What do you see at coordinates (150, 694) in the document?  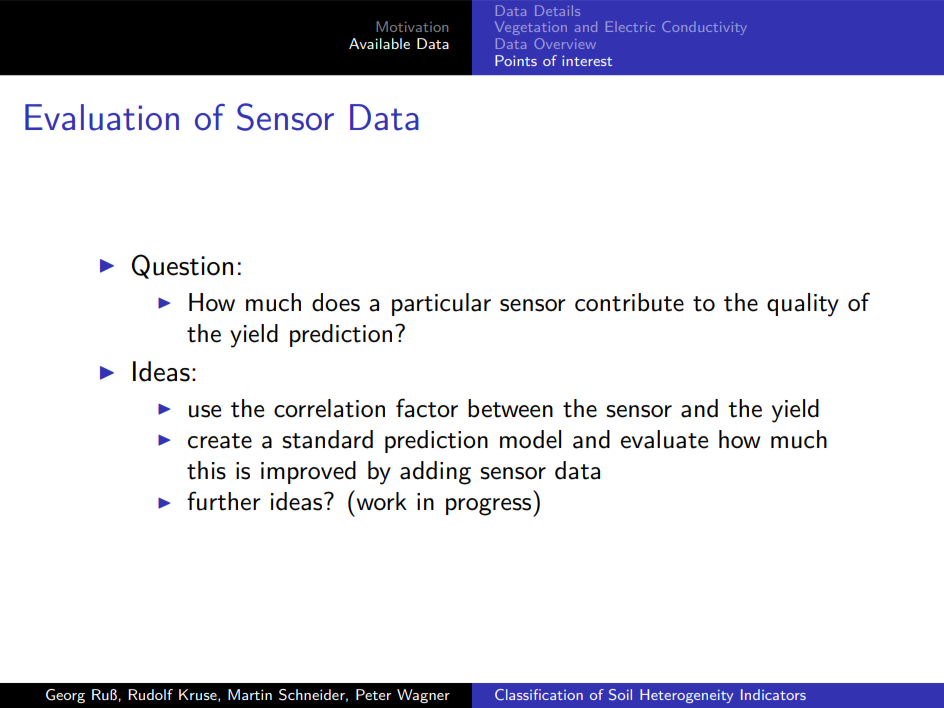 I see `Rudolf` at bounding box center [150, 694].
